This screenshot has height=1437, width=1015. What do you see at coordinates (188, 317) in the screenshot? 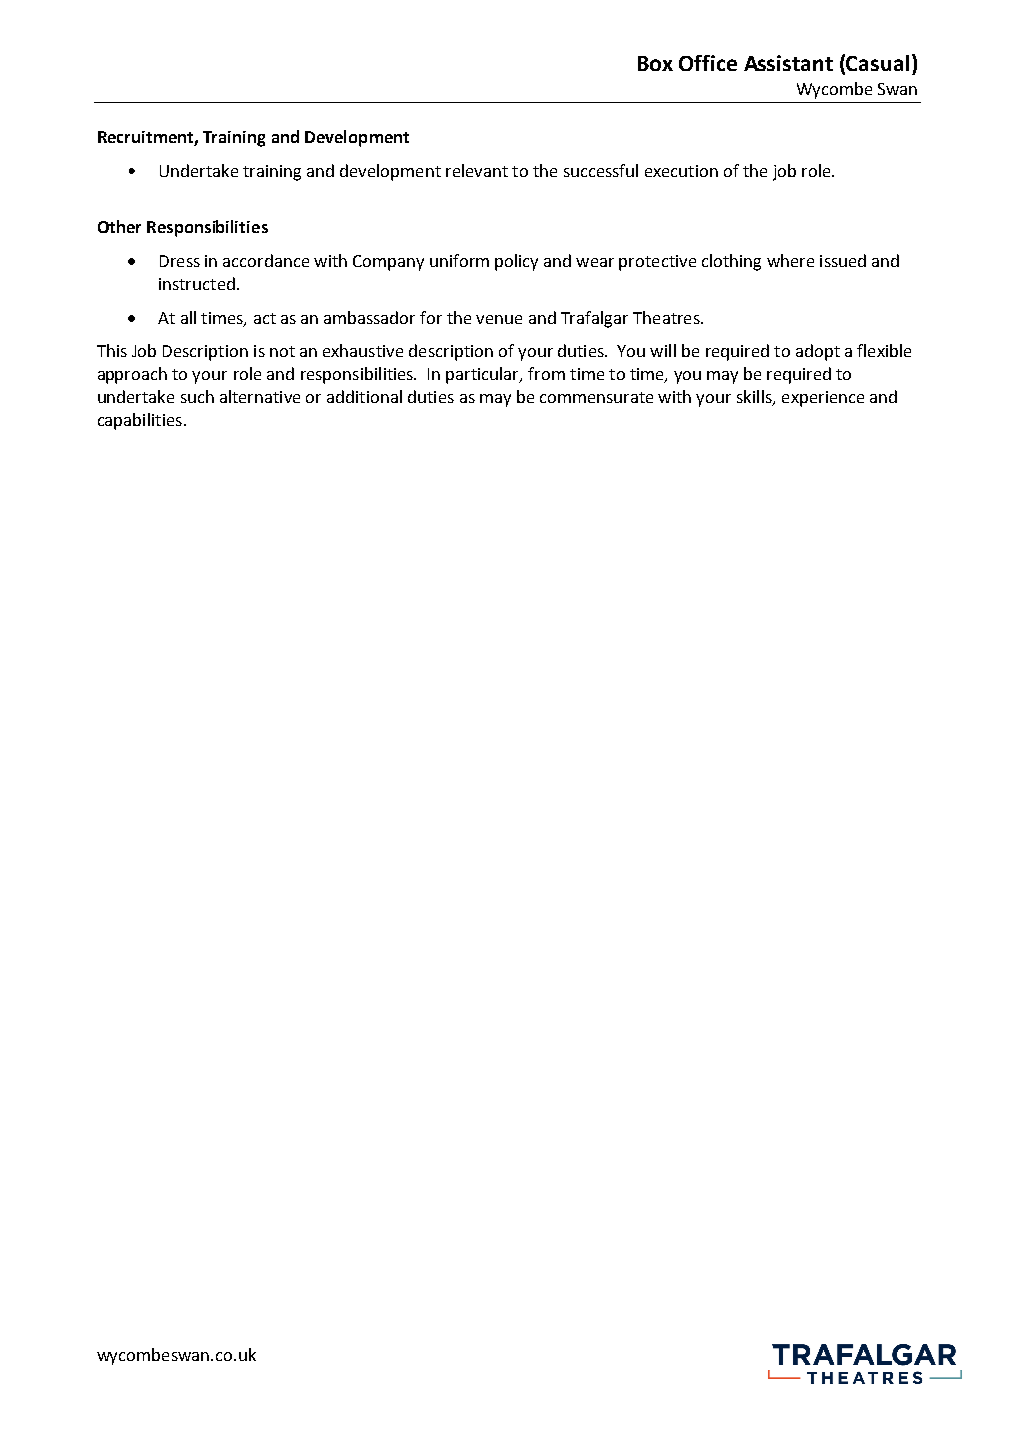
I see `all` at bounding box center [188, 317].
